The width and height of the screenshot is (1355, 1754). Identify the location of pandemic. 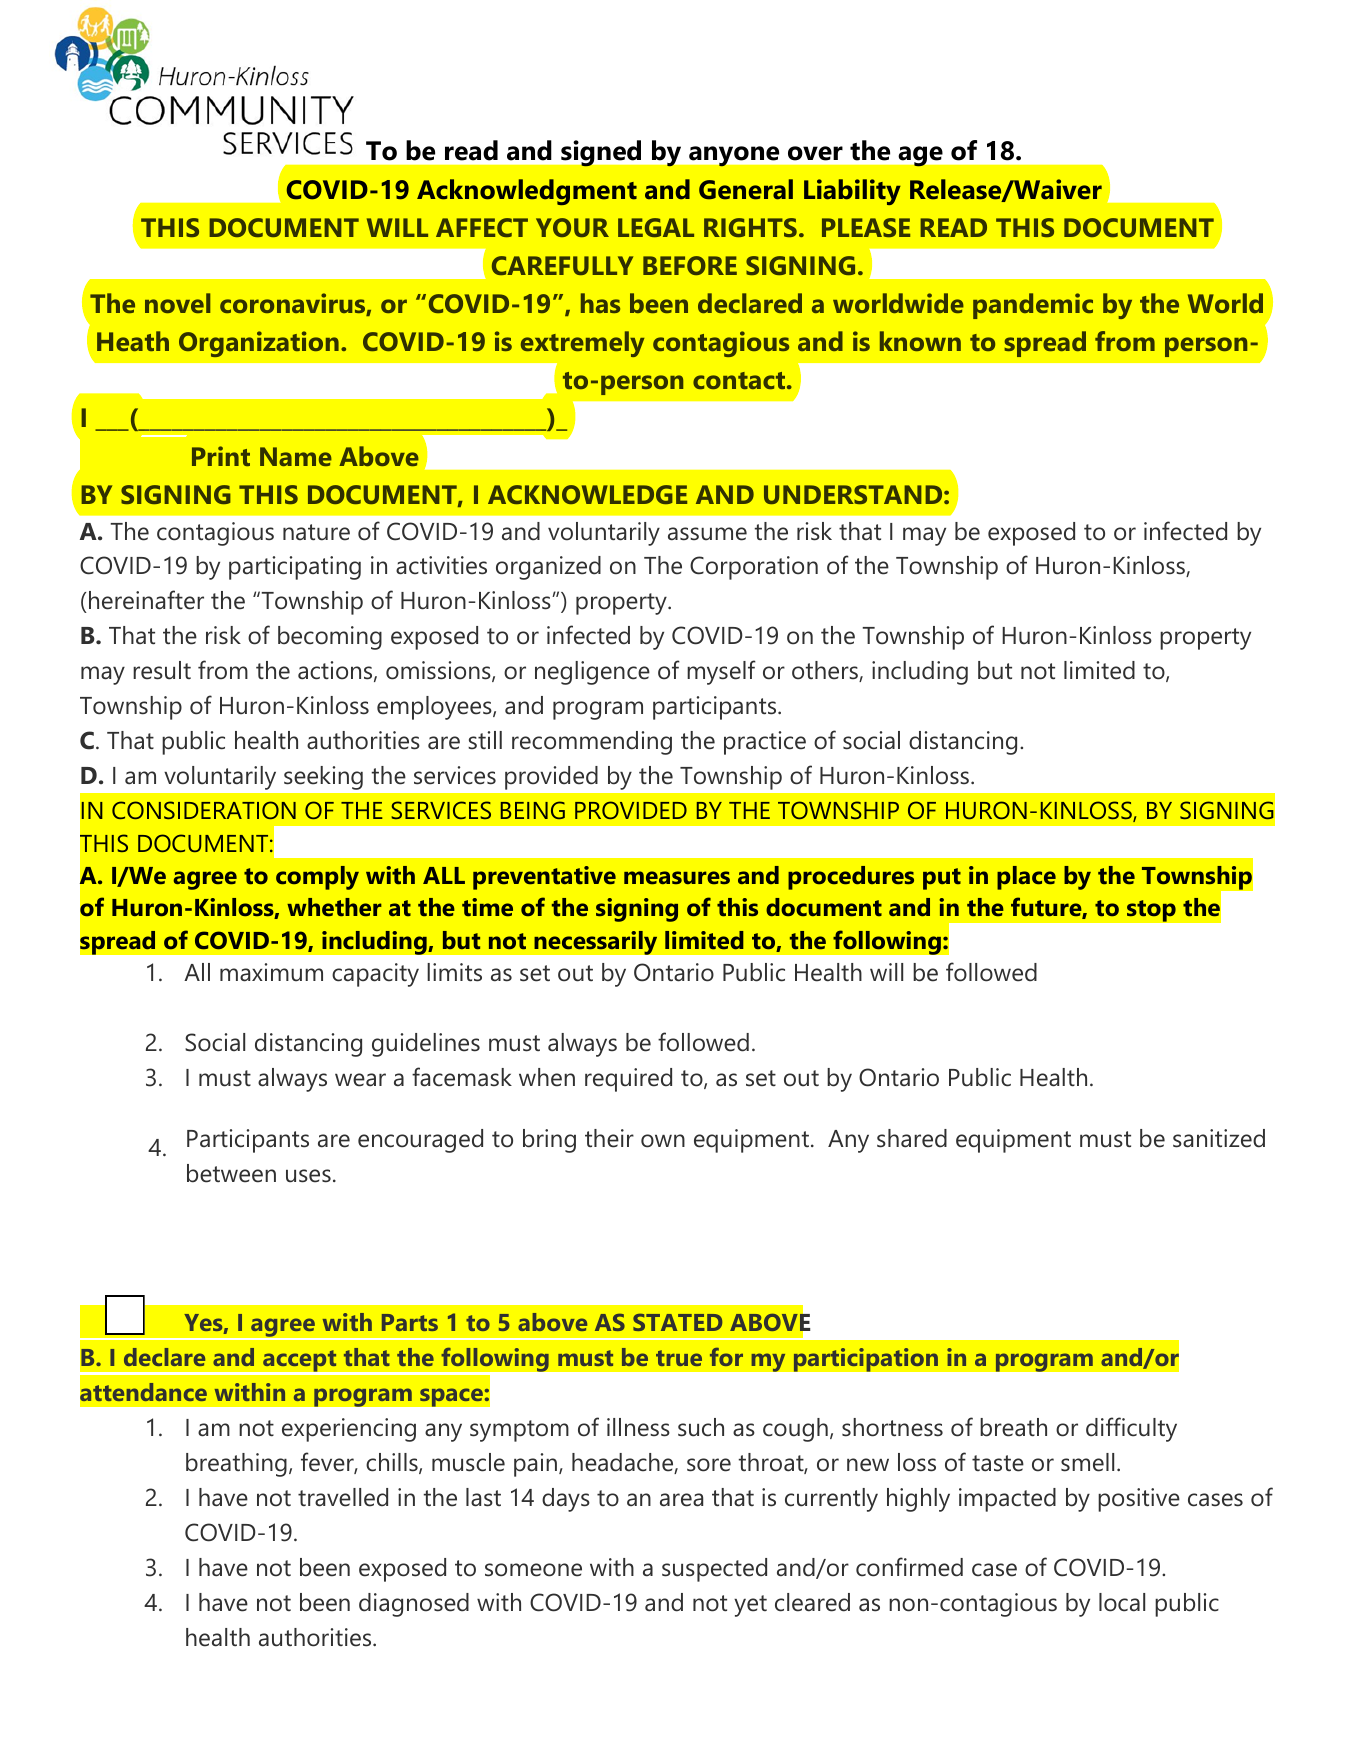
(1033, 306).
